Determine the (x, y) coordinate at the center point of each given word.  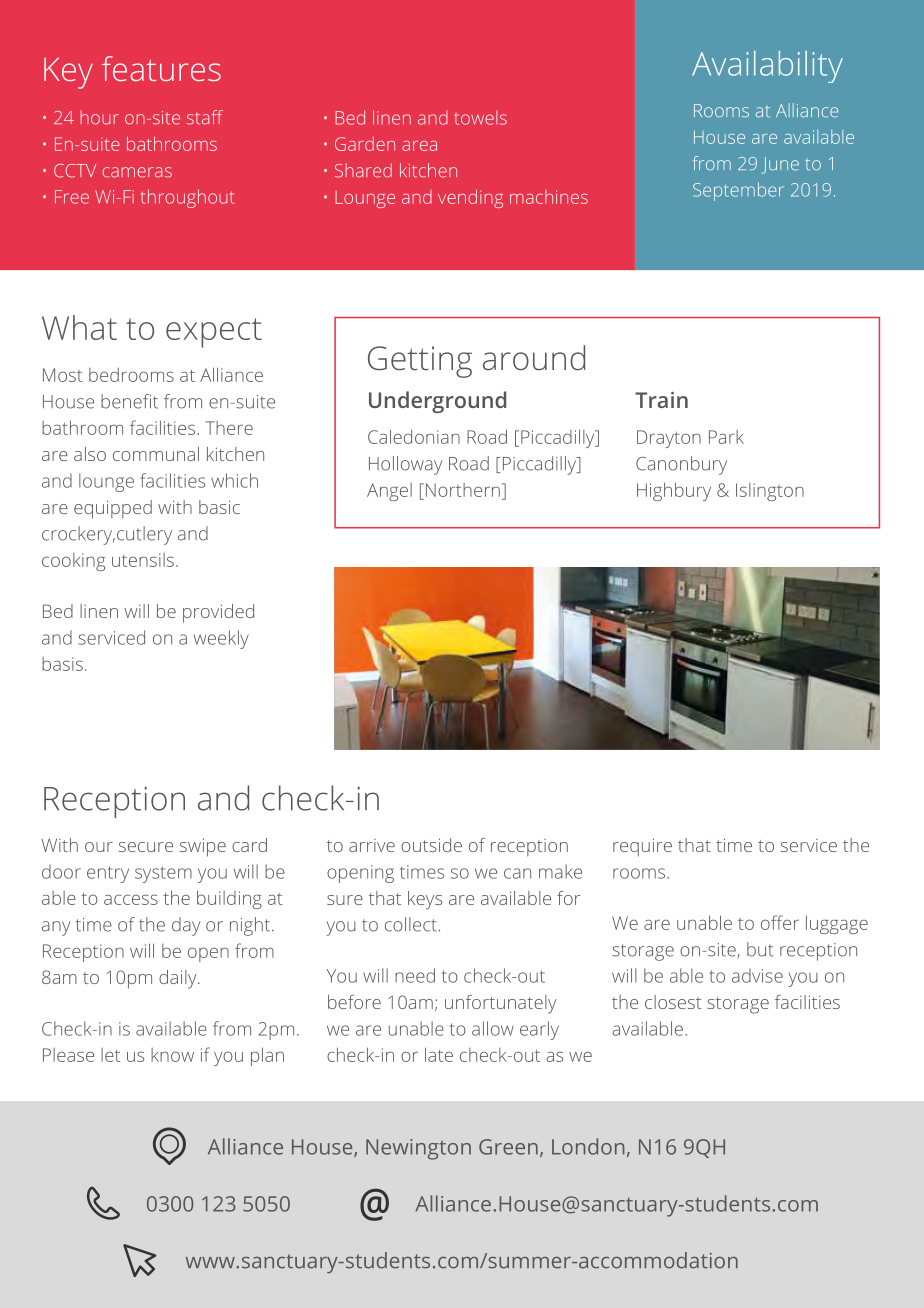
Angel (389, 492)
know (172, 1055)
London (588, 1146)
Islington (770, 492)
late (439, 1054)
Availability (767, 67)
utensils (143, 560)
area (419, 146)
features (161, 68)
